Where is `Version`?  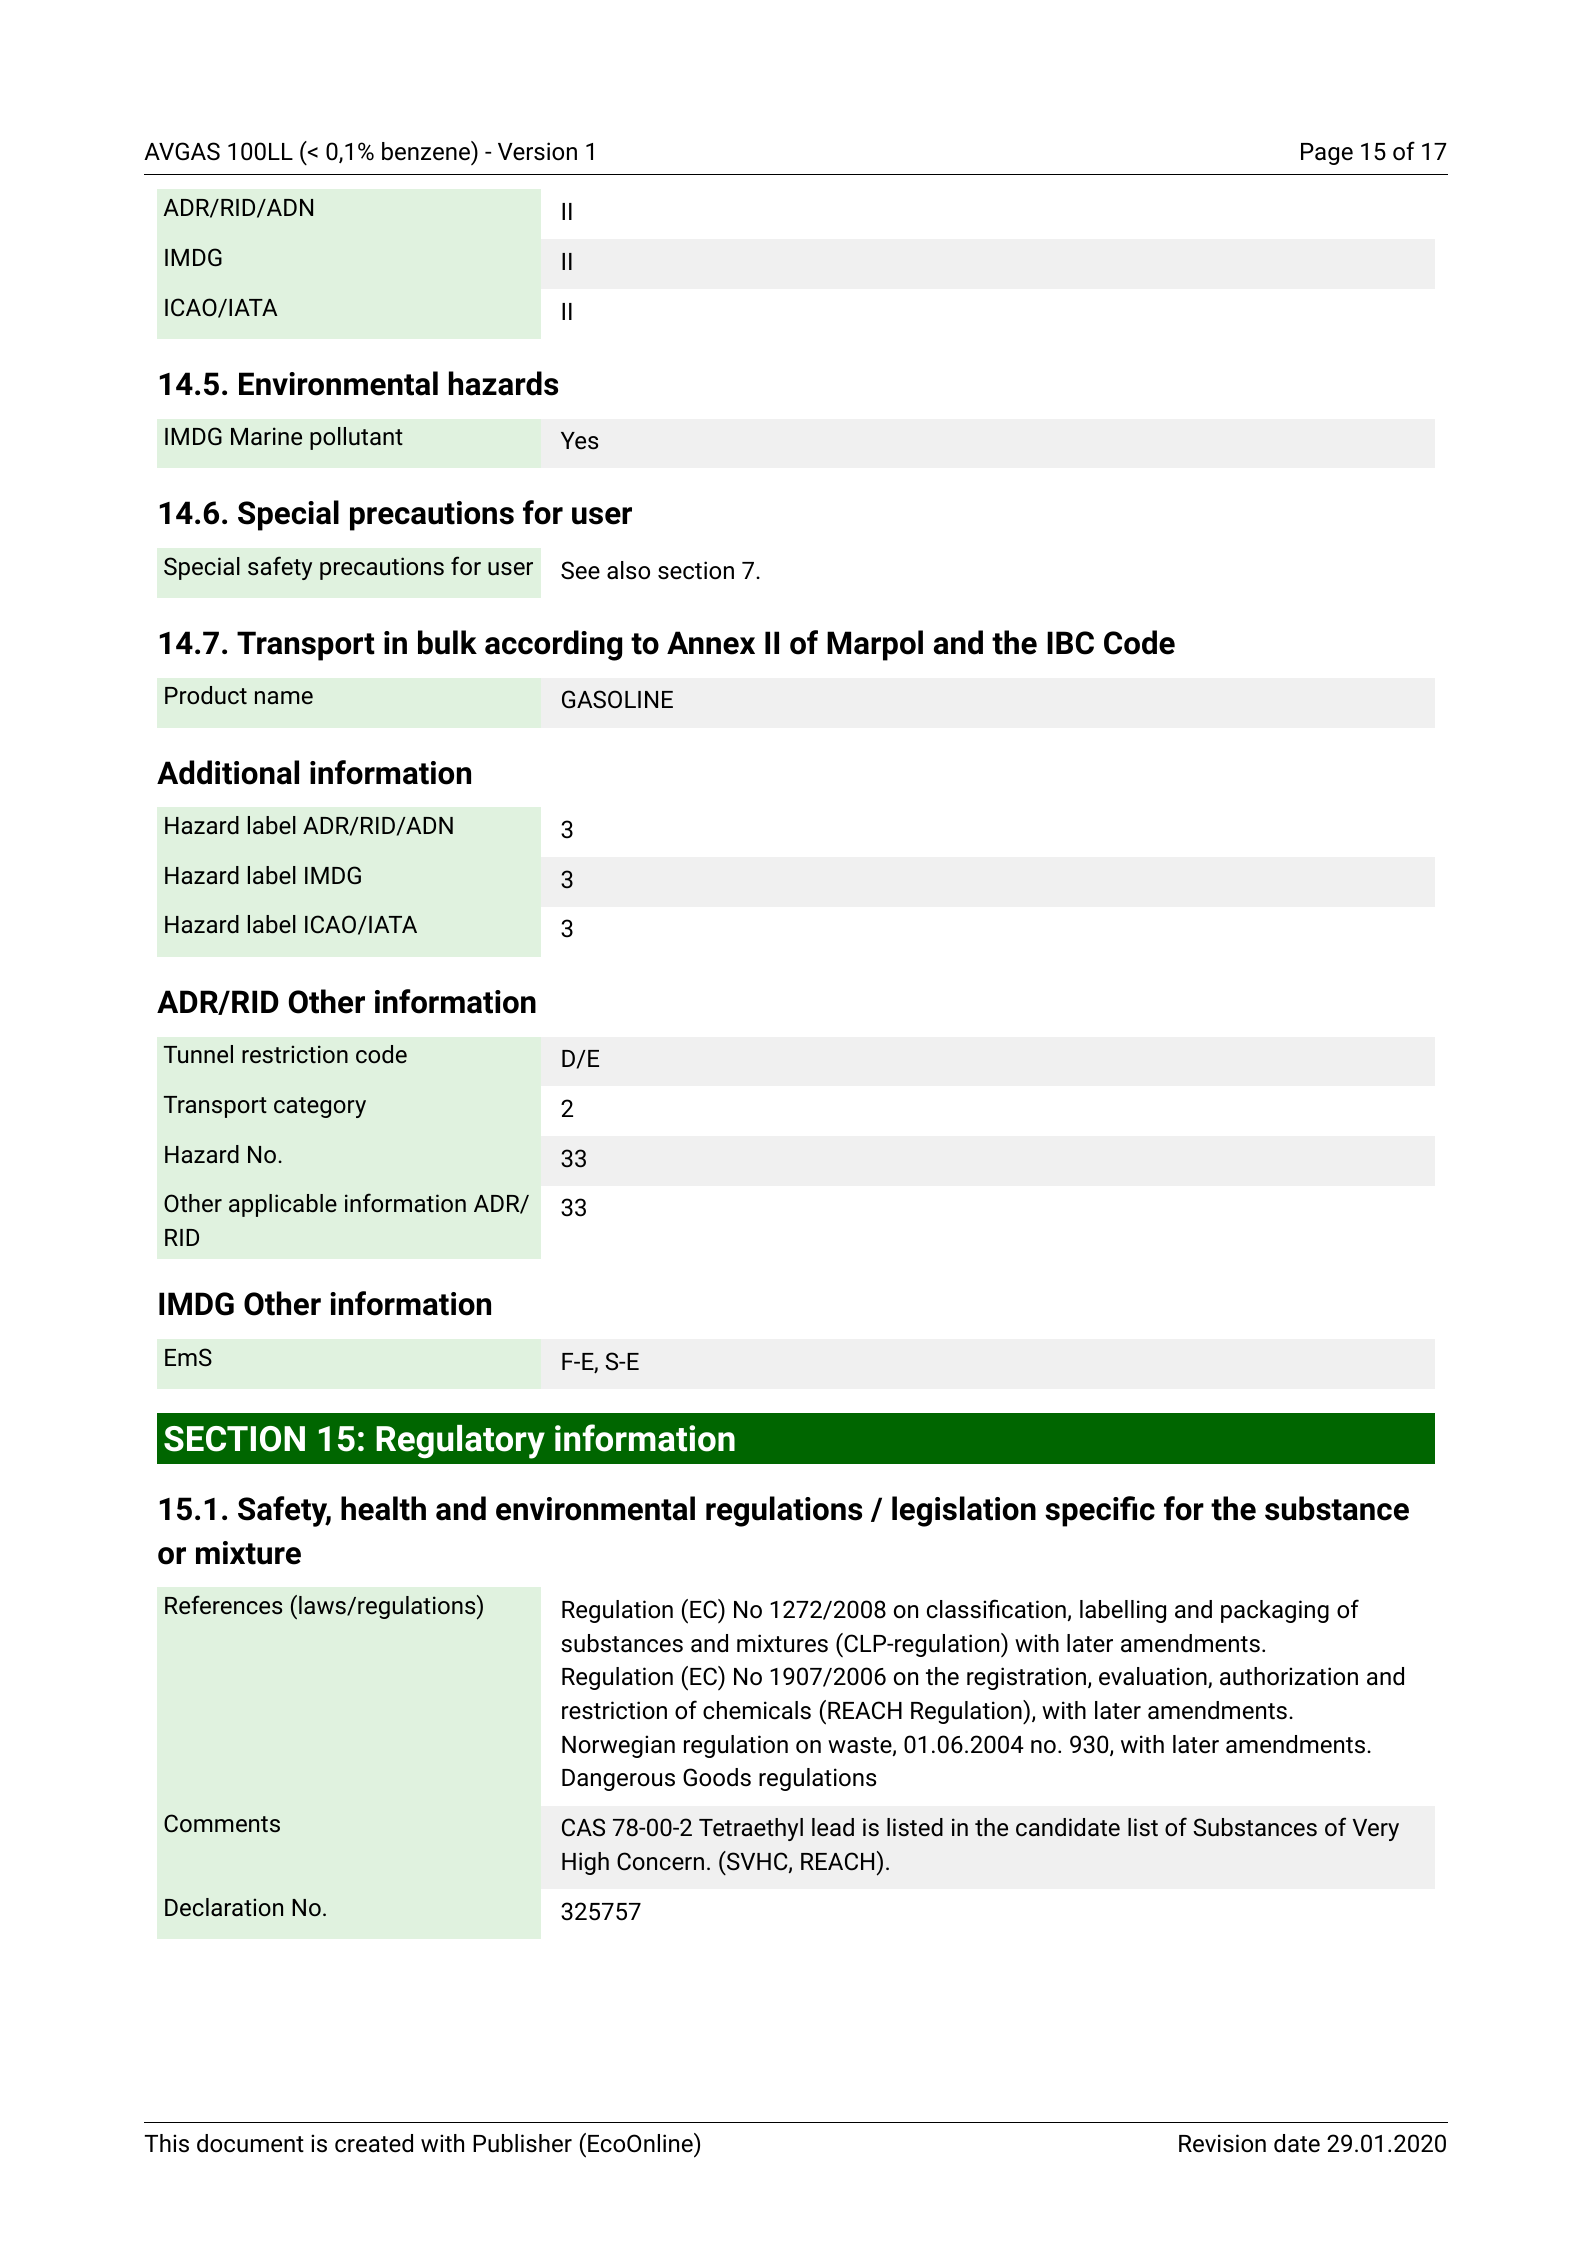 Version is located at coordinates (537, 151).
